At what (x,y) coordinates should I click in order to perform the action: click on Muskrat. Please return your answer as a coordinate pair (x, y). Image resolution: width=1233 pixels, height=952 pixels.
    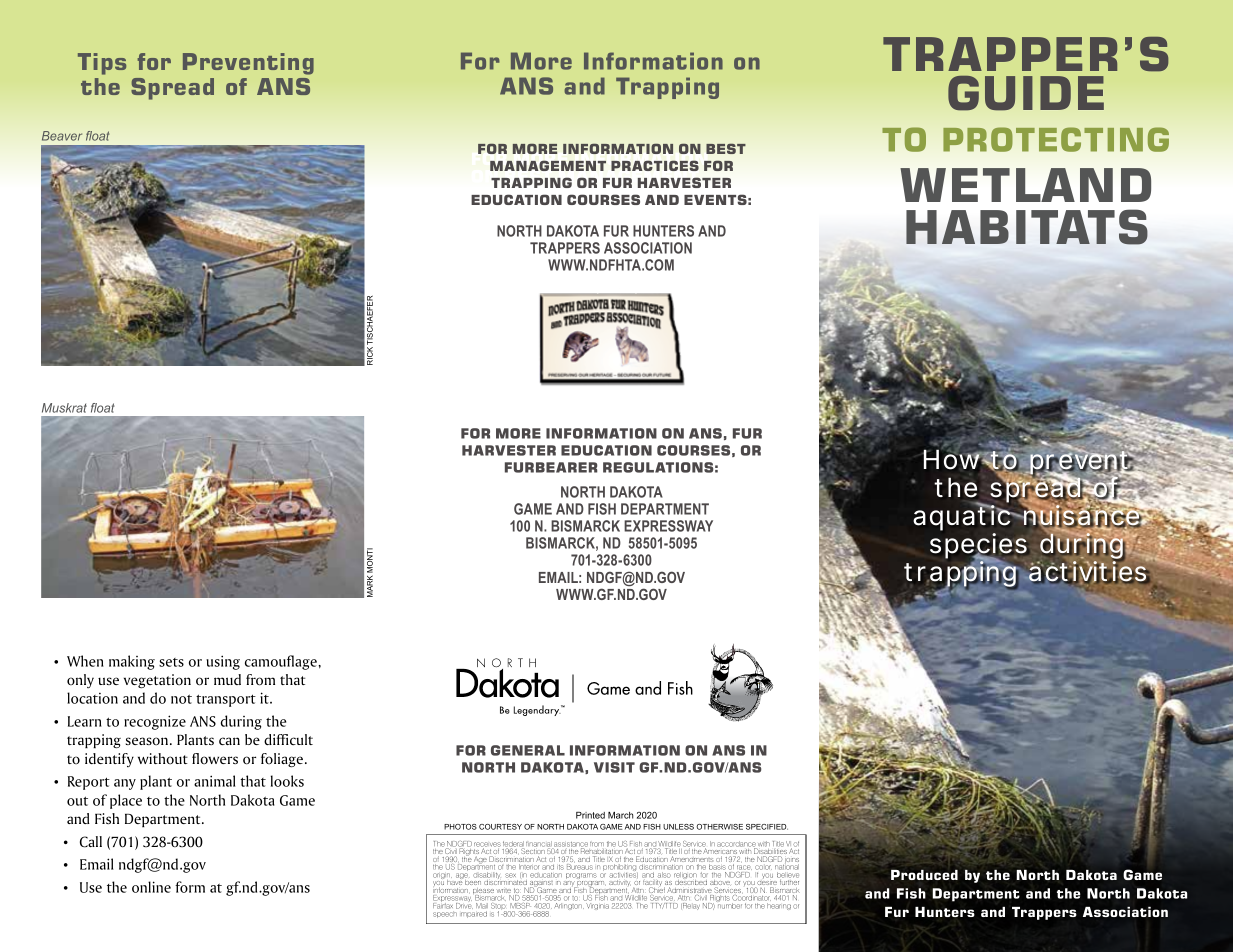
    Looking at the image, I should click on (64, 408).
